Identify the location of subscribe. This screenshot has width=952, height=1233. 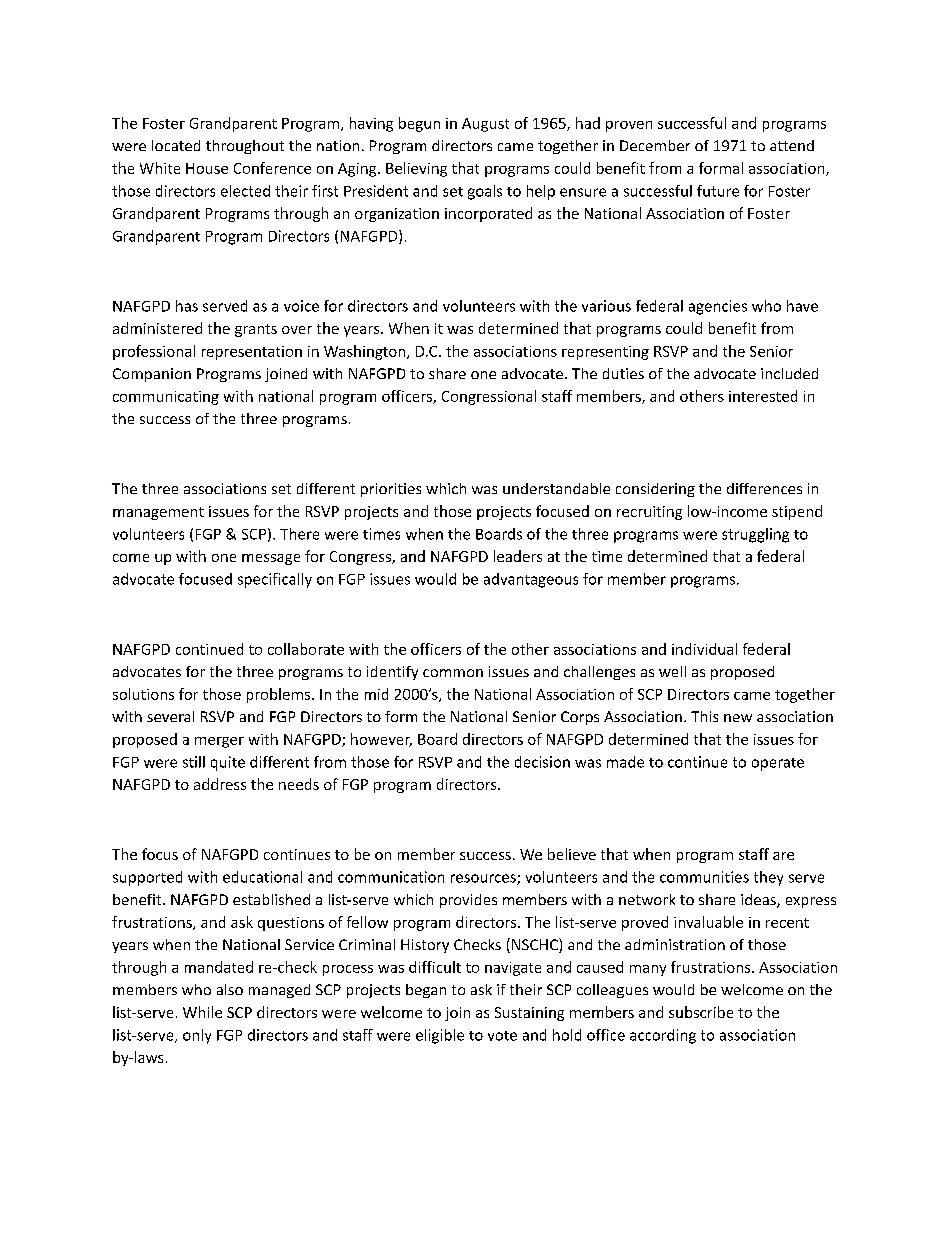
(701, 1012).
